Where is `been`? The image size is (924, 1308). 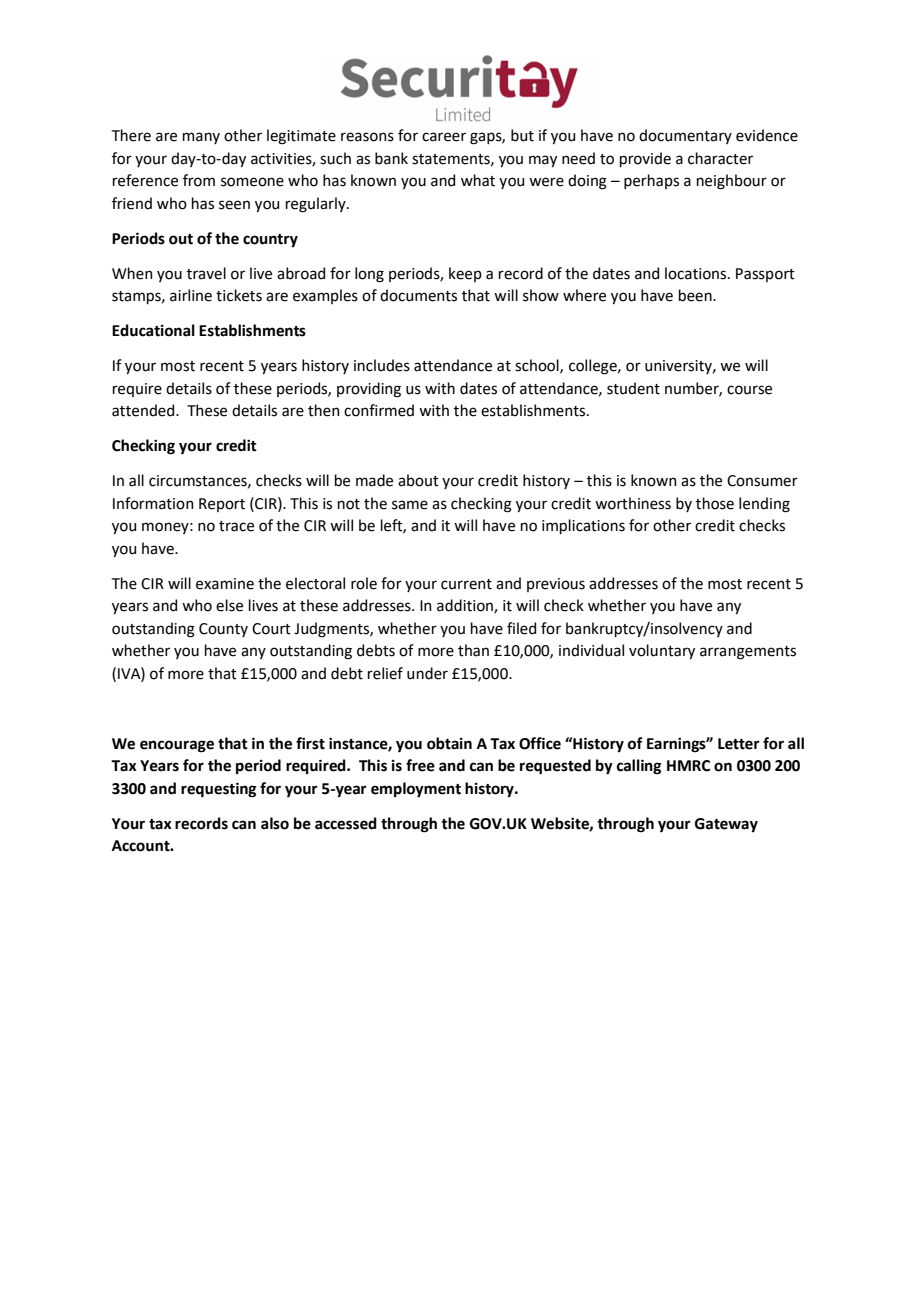 been is located at coordinates (696, 295).
